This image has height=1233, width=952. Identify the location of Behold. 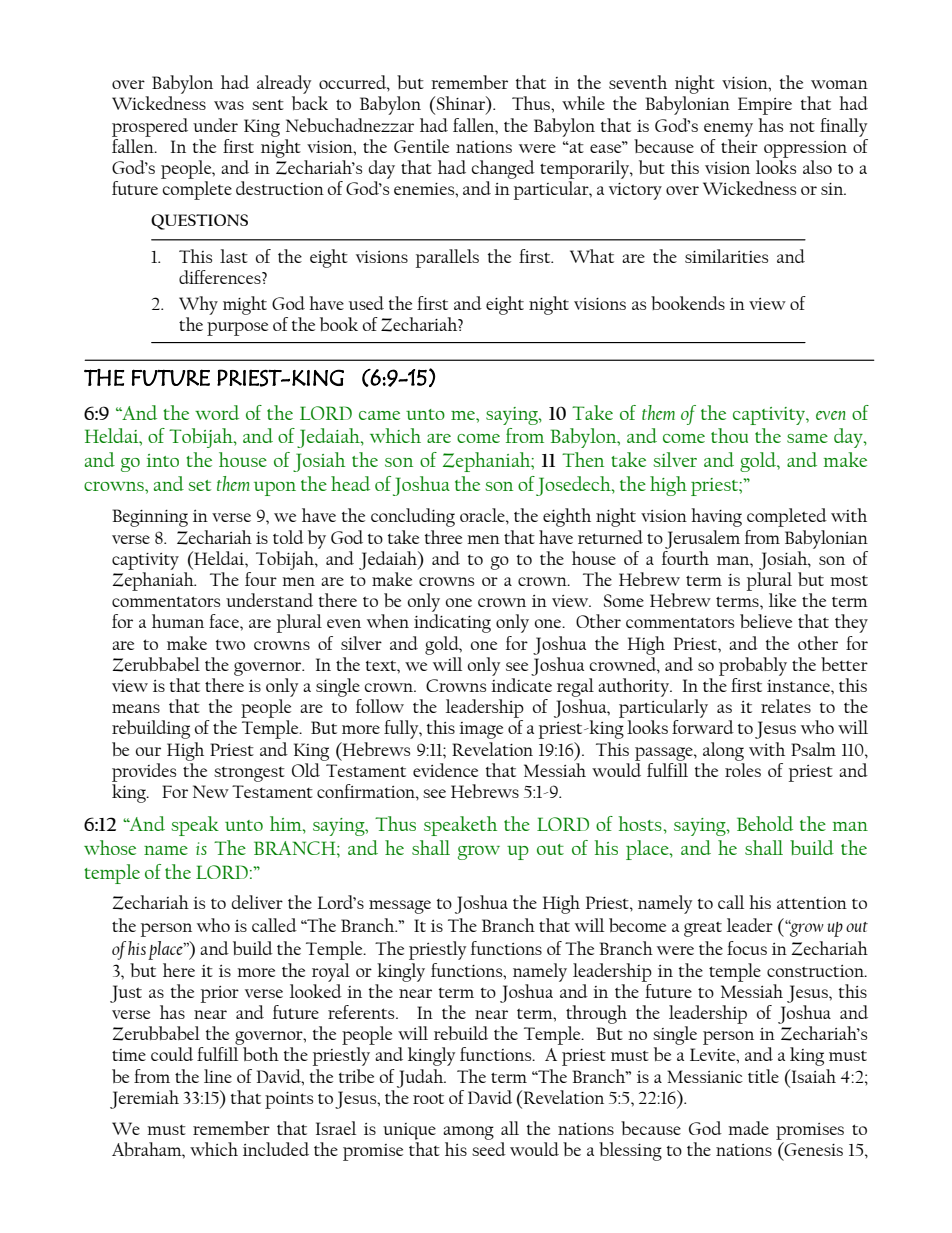
(765, 823).
